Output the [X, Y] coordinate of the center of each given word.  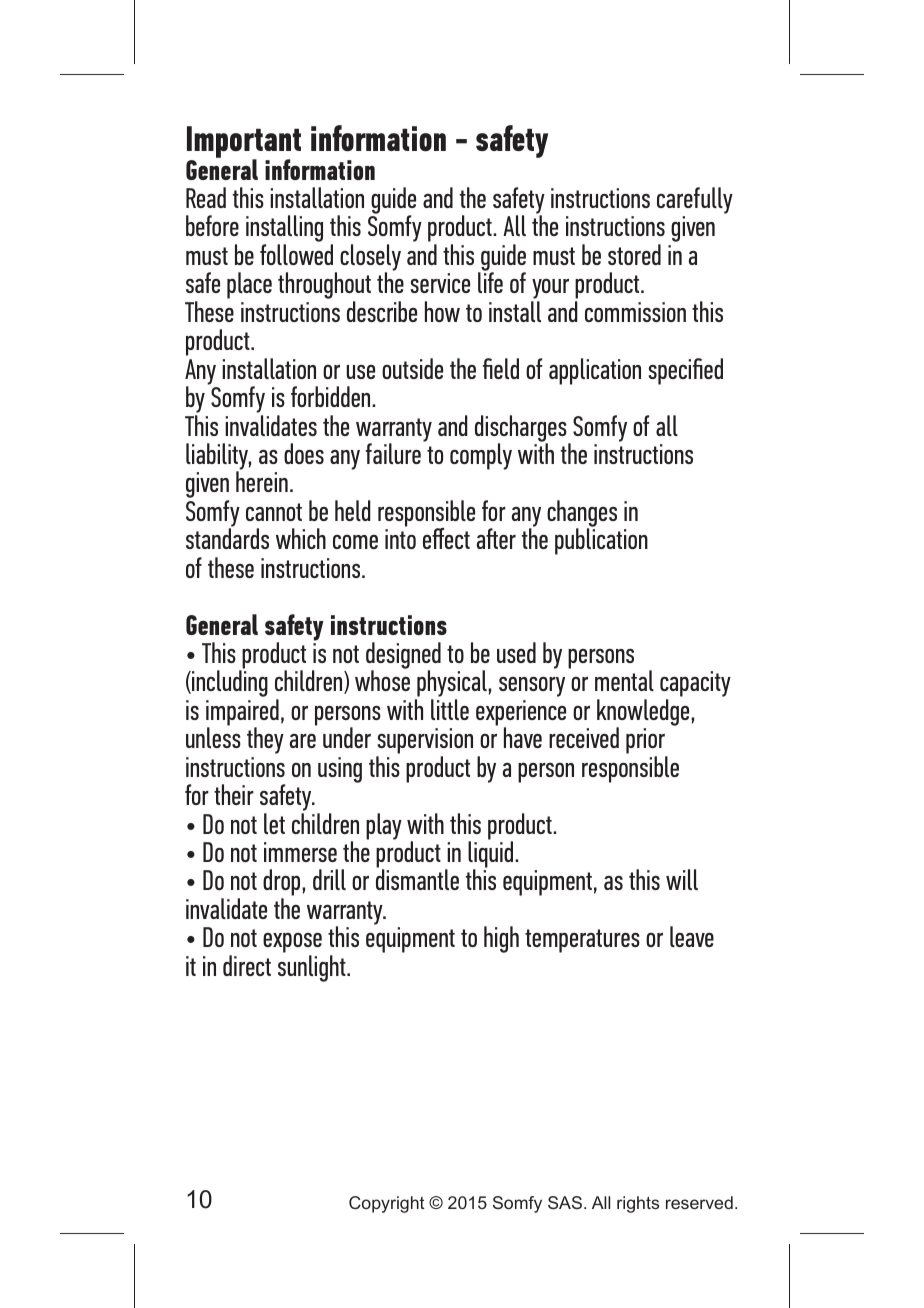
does [304, 453]
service [440, 283]
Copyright [387, 1204]
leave [692, 936]
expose [292, 944]
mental [624, 680]
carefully [695, 200]
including [229, 683]
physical [452, 685]
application [595, 371]
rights [638, 1204]
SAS [565, 1202]
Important [244, 143]
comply [481, 456]
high [501, 939]
